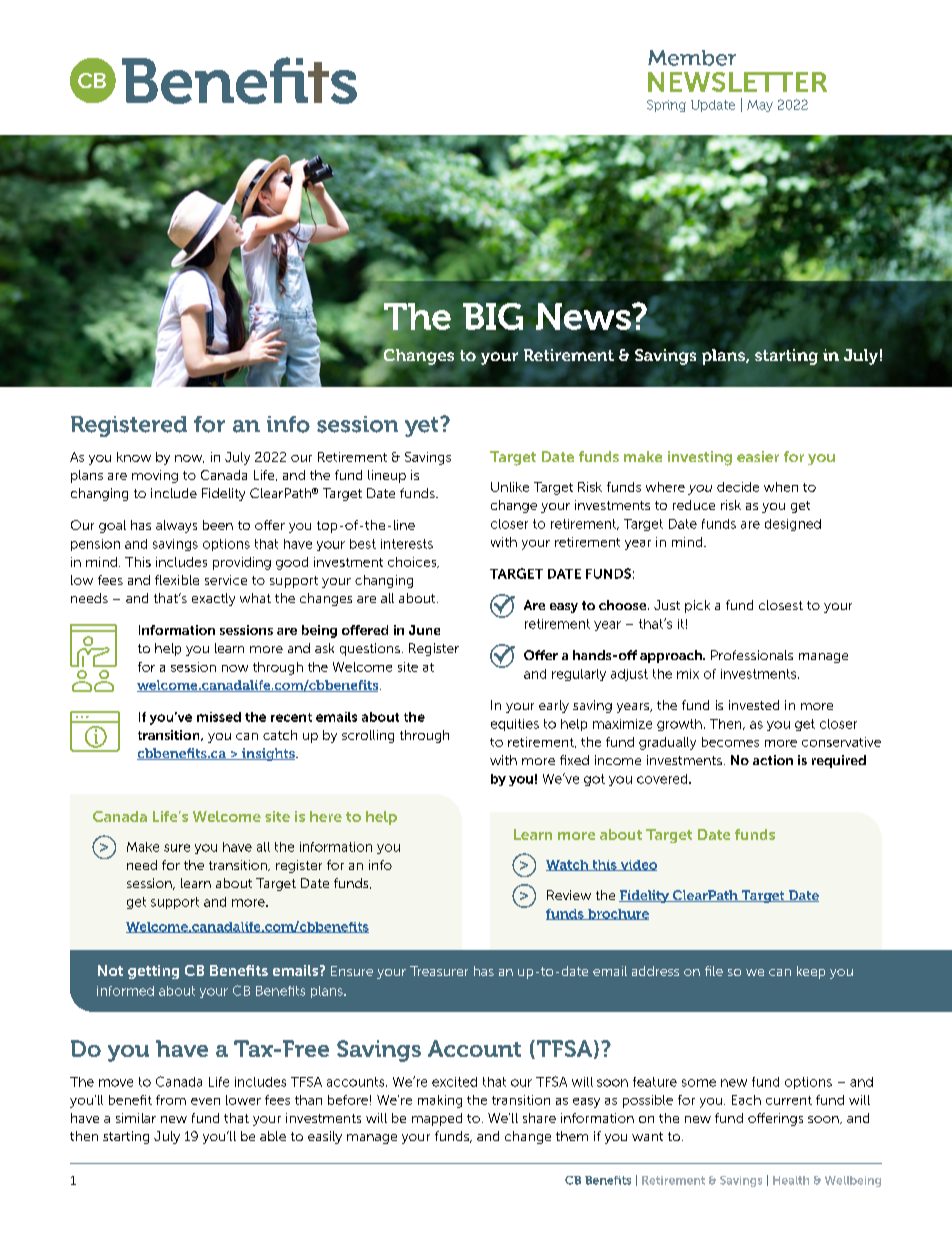 Image resolution: width=952 pixels, height=1233 pixels. Describe the element at coordinates (134, 457) in the image. I see `know` at that location.
